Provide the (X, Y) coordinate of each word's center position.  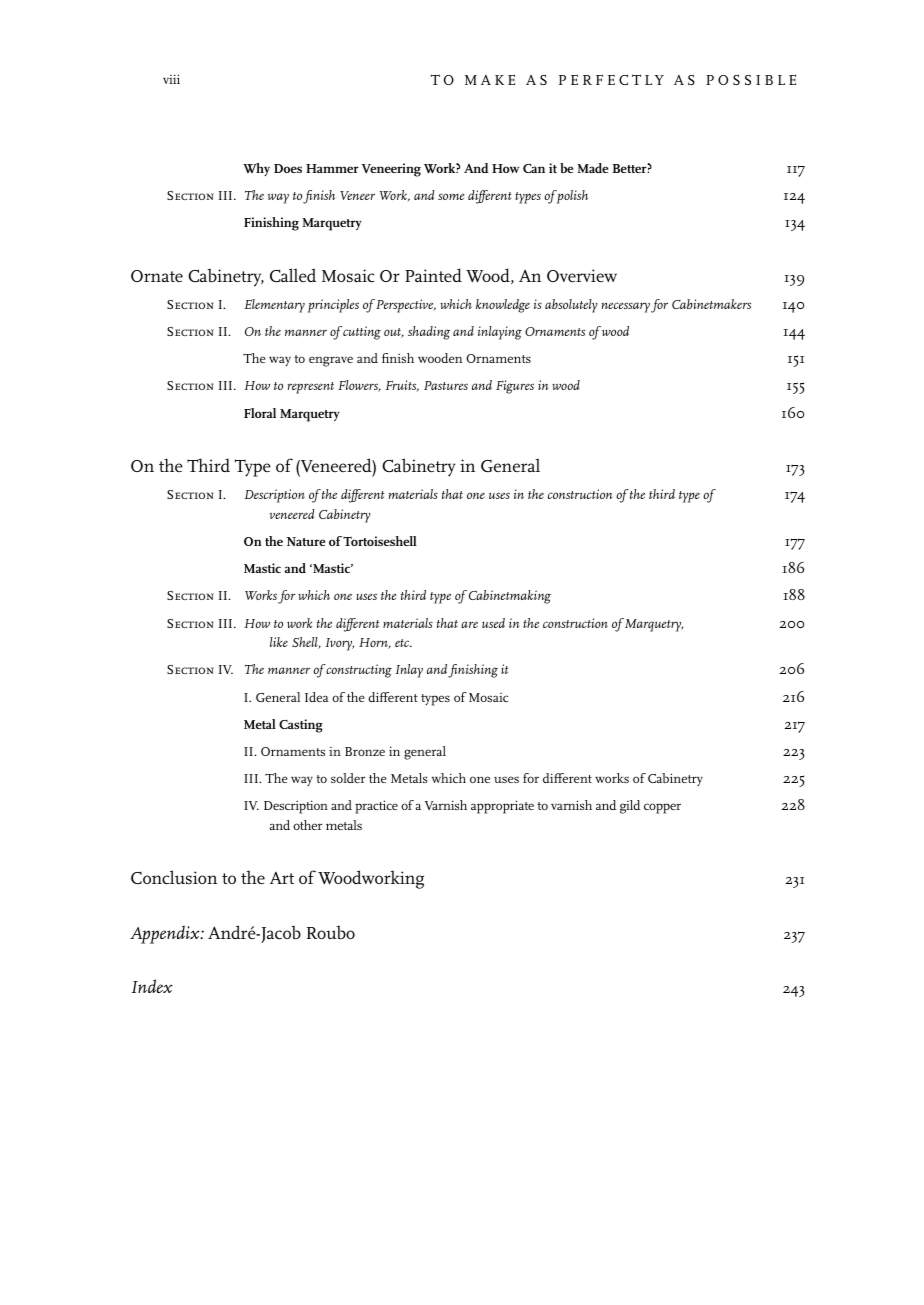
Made (592, 168)
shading (429, 333)
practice (376, 807)
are (469, 624)
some (451, 196)
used (493, 623)
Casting (301, 726)
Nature (306, 541)
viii (171, 79)
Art (282, 878)
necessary (625, 307)
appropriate (502, 807)
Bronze (365, 751)
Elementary (275, 306)
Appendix (166, 934)
